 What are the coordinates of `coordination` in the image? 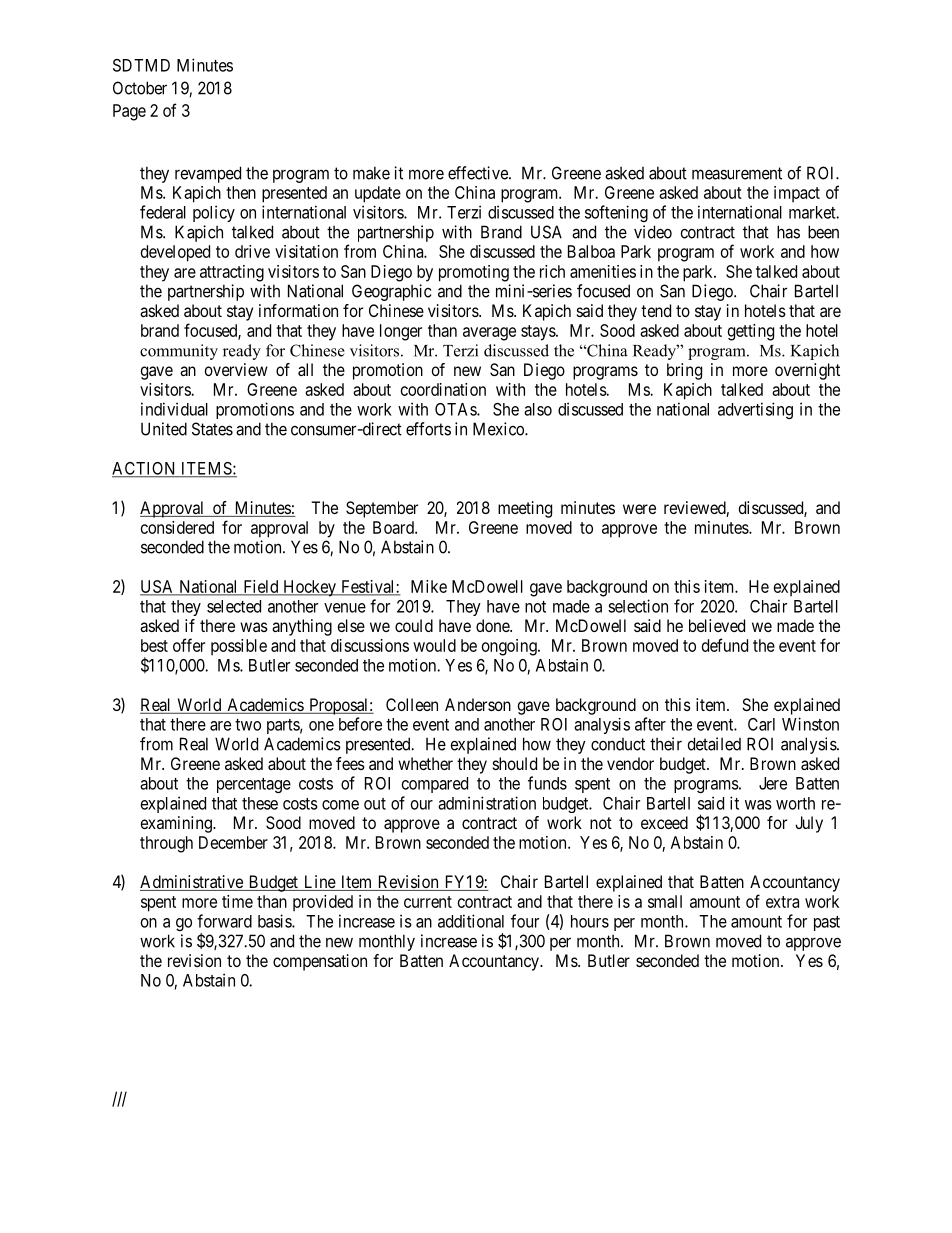 It's located at (443, 389).
